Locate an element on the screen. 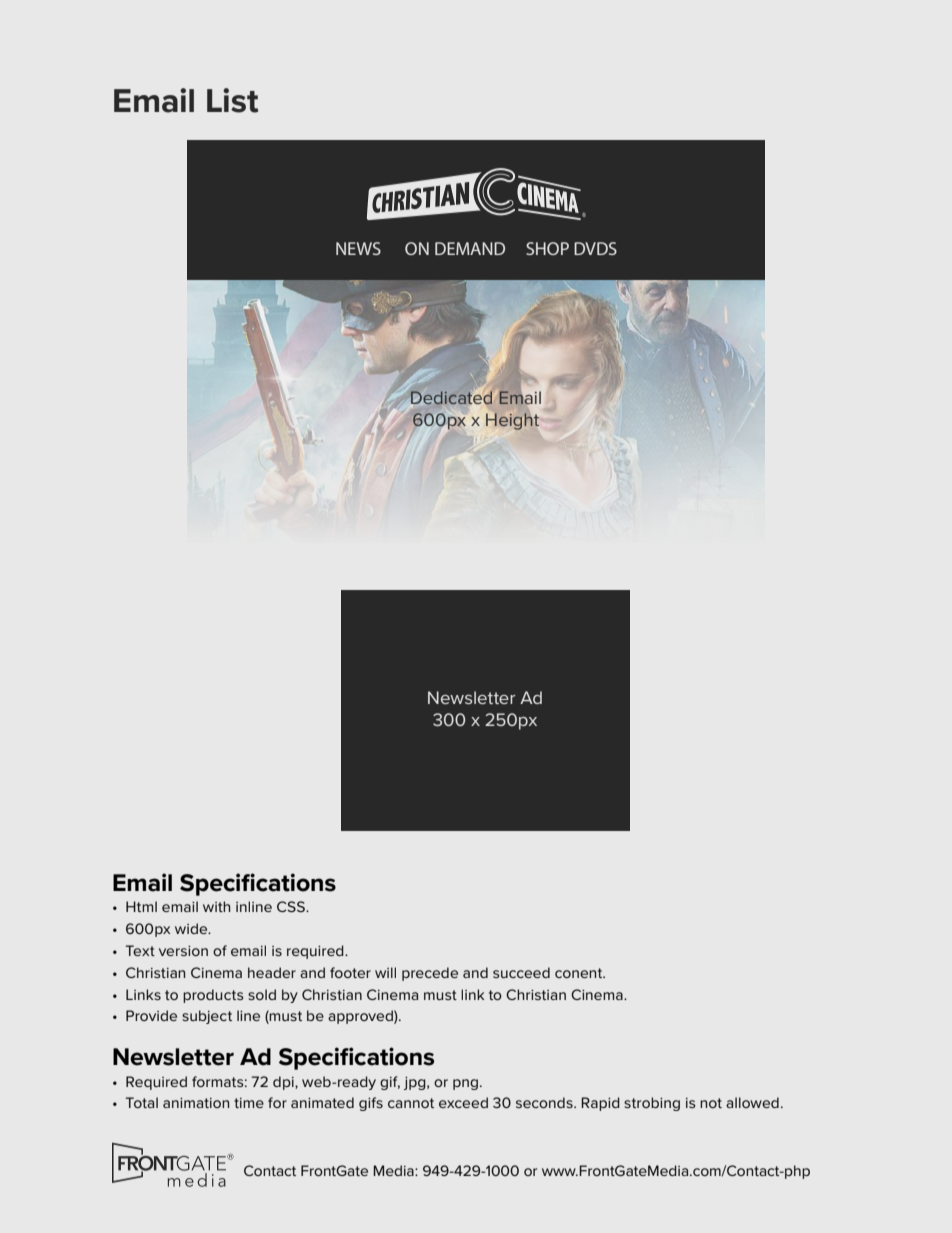 This screenshot has height=1233, width=952. SHOP is located at coordinates (547, 248).
